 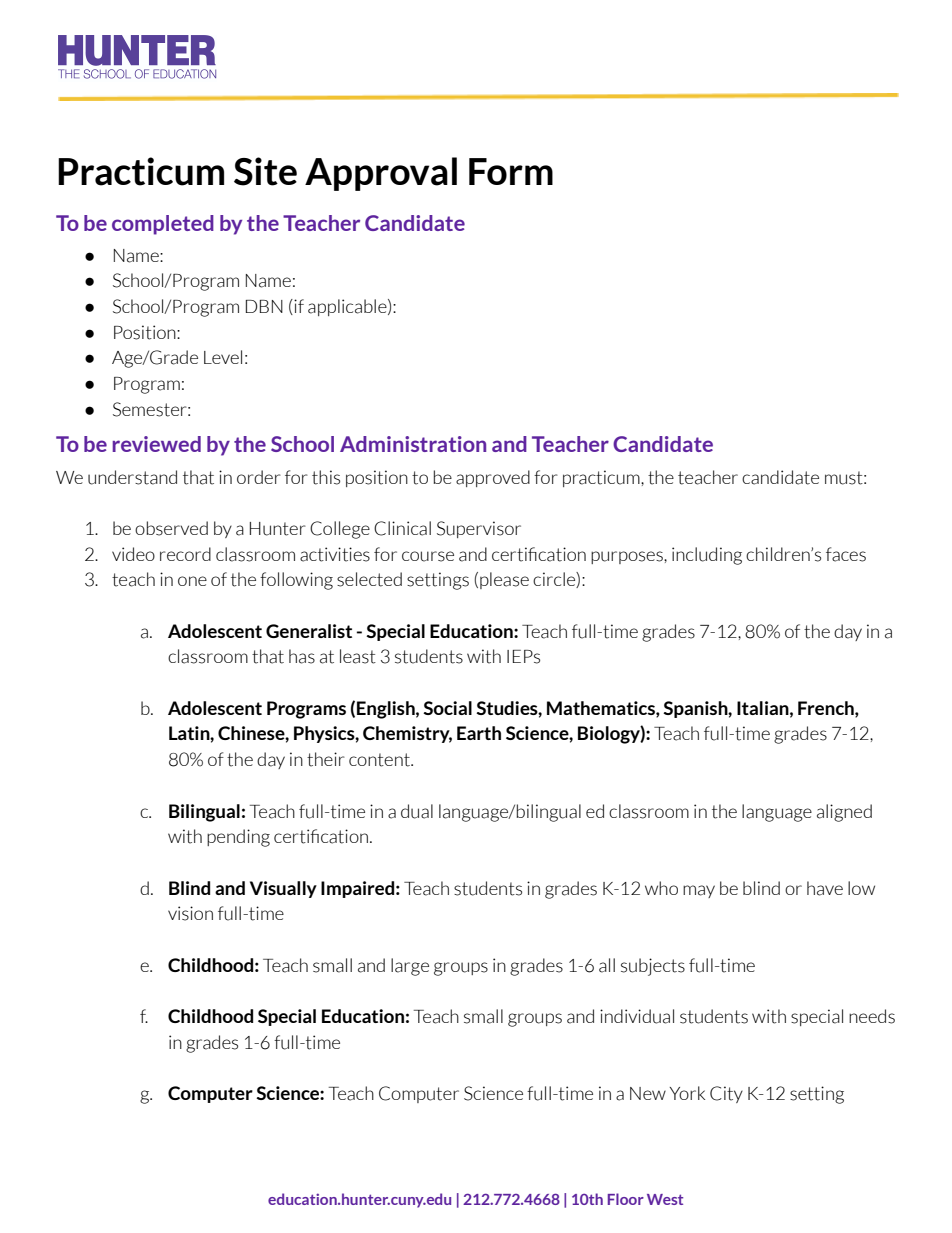 What do you see at coordinates (381, 174) in the screenshot?
I see `Approval` at bounding box center [381, 174].
